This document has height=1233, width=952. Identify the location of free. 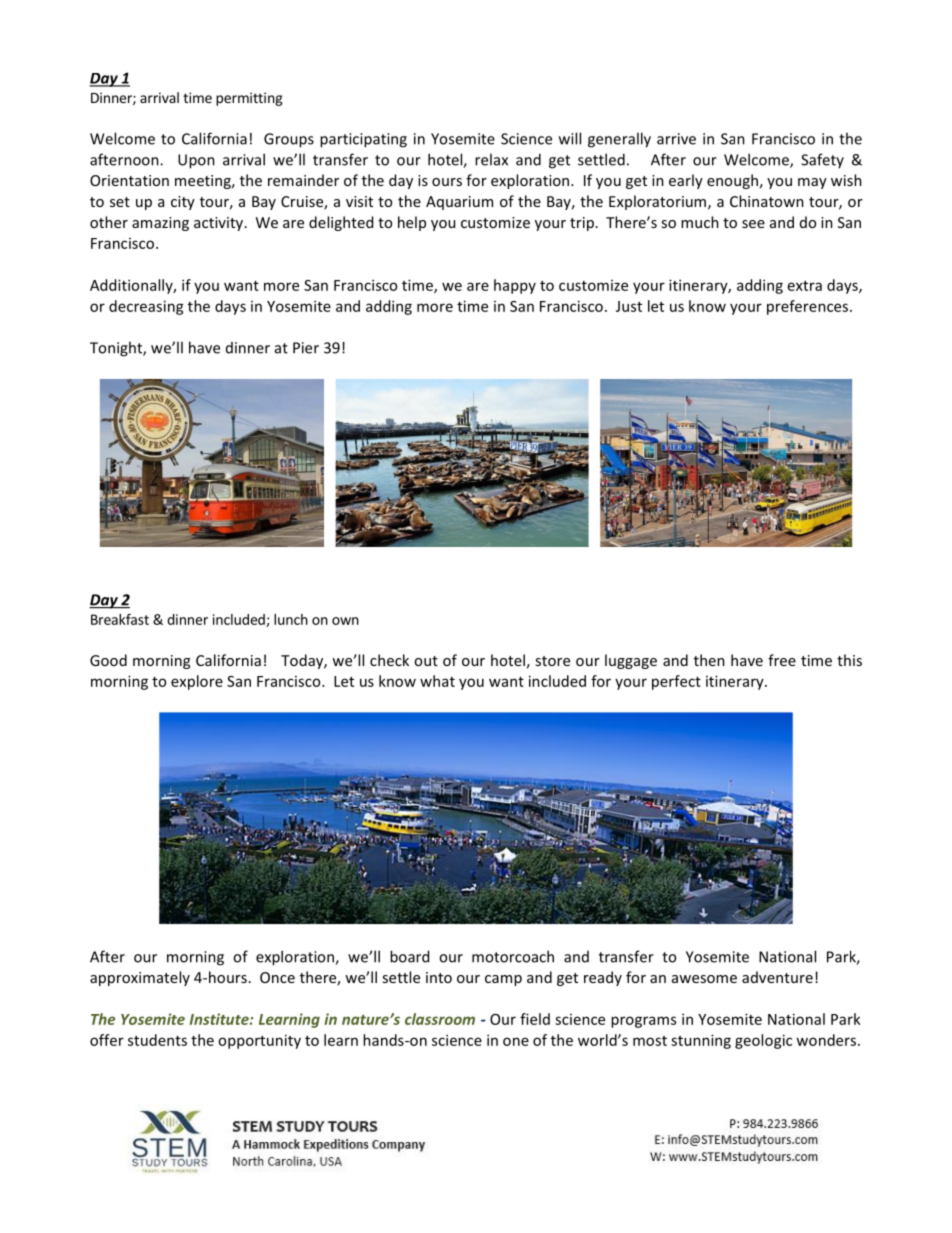
(782, 660).
